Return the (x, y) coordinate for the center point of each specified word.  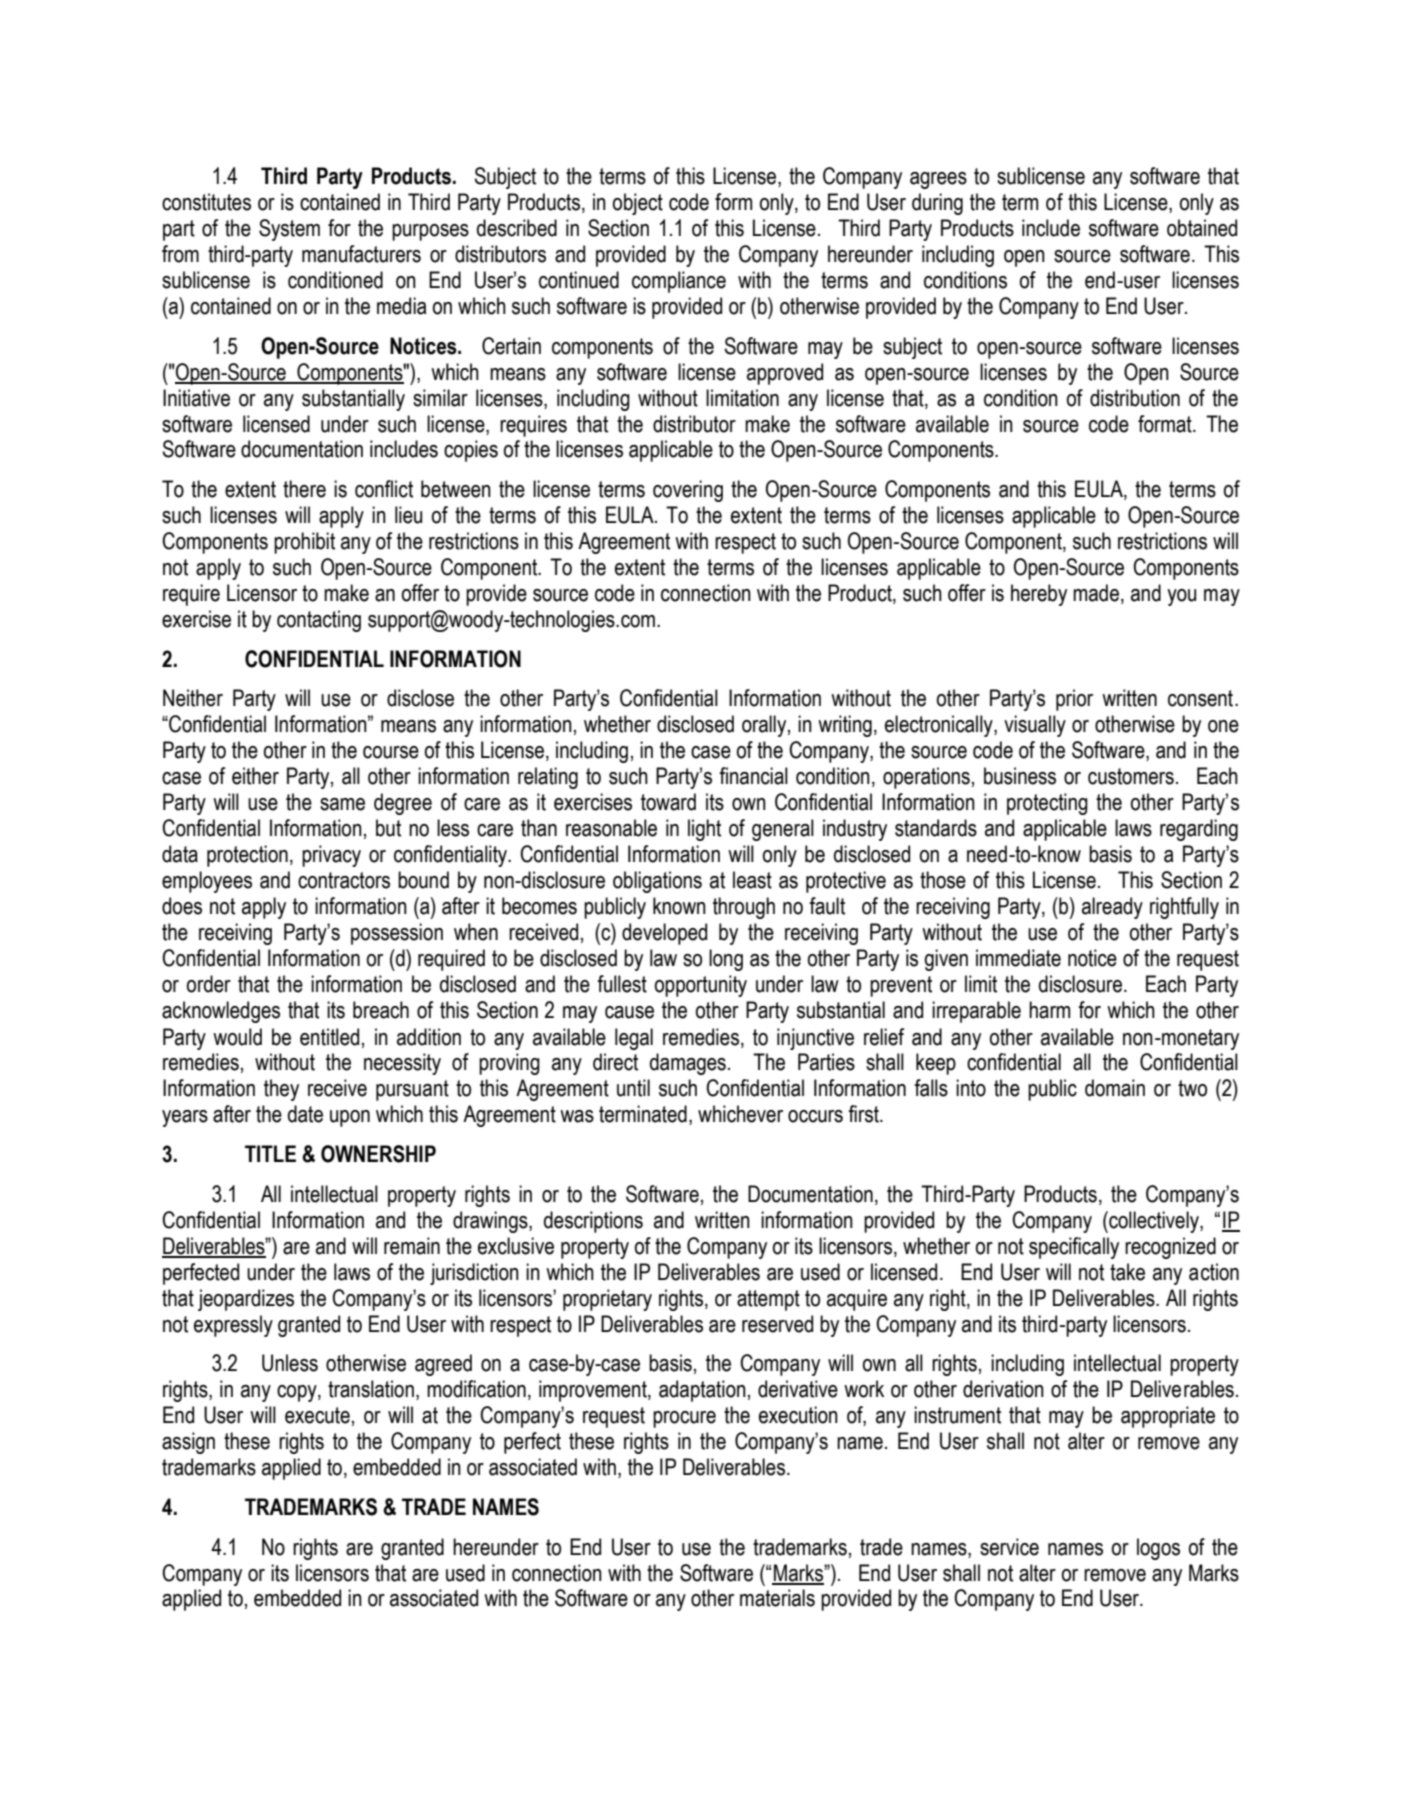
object (638, 204)
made (1096, 593)
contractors (344, 880)
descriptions (593, 1222)
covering (688, 491)
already (1112, 908)
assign (188, 1443)
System (289, 230)
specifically (1074, 1248)
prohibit (304, 543)
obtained (1202, 228)
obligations (657, 882)
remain (412, 1246)
